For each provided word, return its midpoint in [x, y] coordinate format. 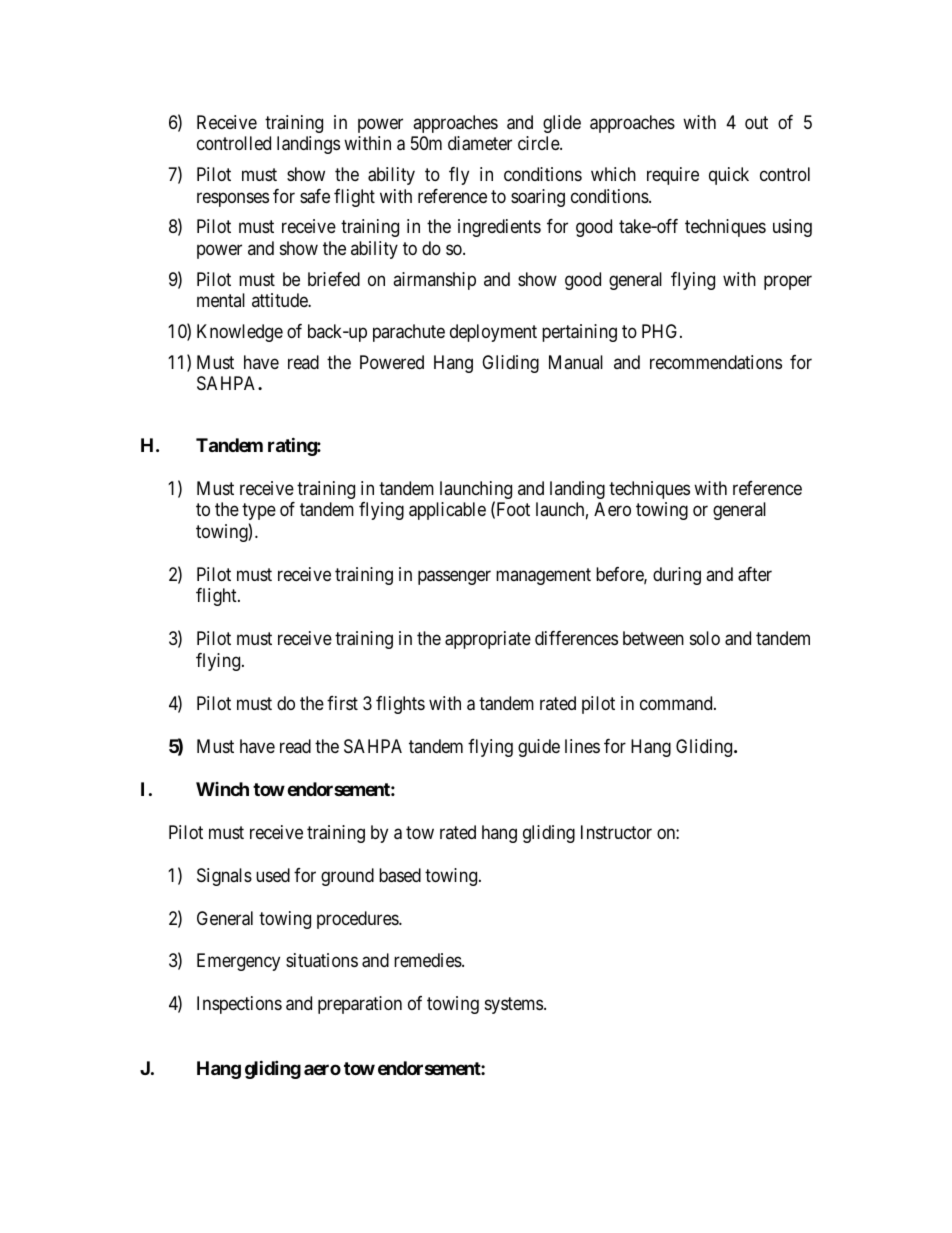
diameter [480, 143]
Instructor [616, 832]
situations [322, 960]
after [755, 574]
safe [315, 196]
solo [705, 638]
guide [539, 748]
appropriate [488, 640]
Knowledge [240, 333]
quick [729, 176]
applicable [447, 511]
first [342, 703]
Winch [222, 789]
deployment [493, 333]
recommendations [716, 362]
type [259, 512]
